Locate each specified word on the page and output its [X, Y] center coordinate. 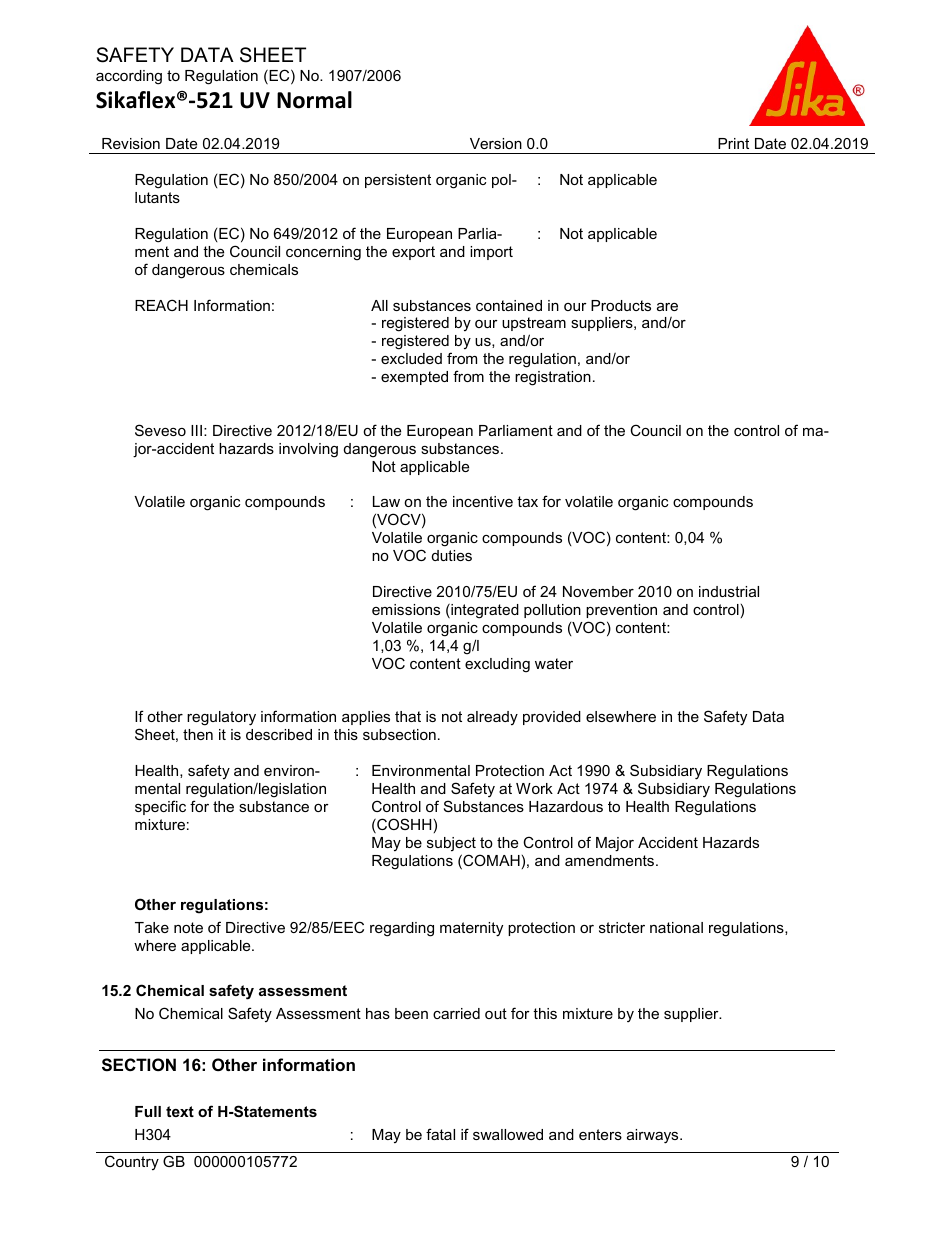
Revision [131, 143]
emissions [406, 609]
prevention [621, 611]
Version [496, 143]
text [180, 1111]
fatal [440, 1134]
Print [733, 143]
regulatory [221, 718]
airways [654, 1136]
